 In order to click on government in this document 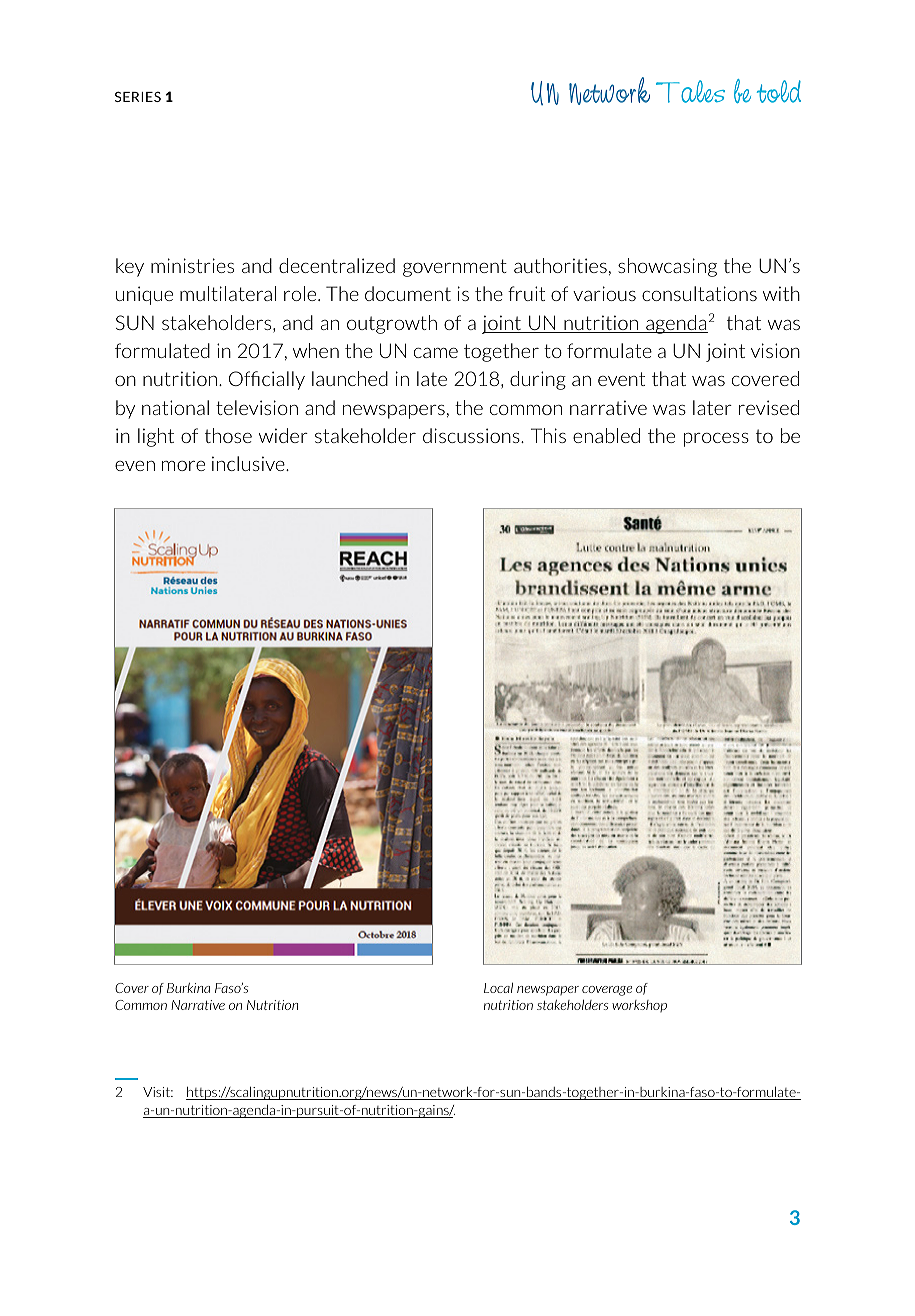, I will do `click(455, 268)`.
